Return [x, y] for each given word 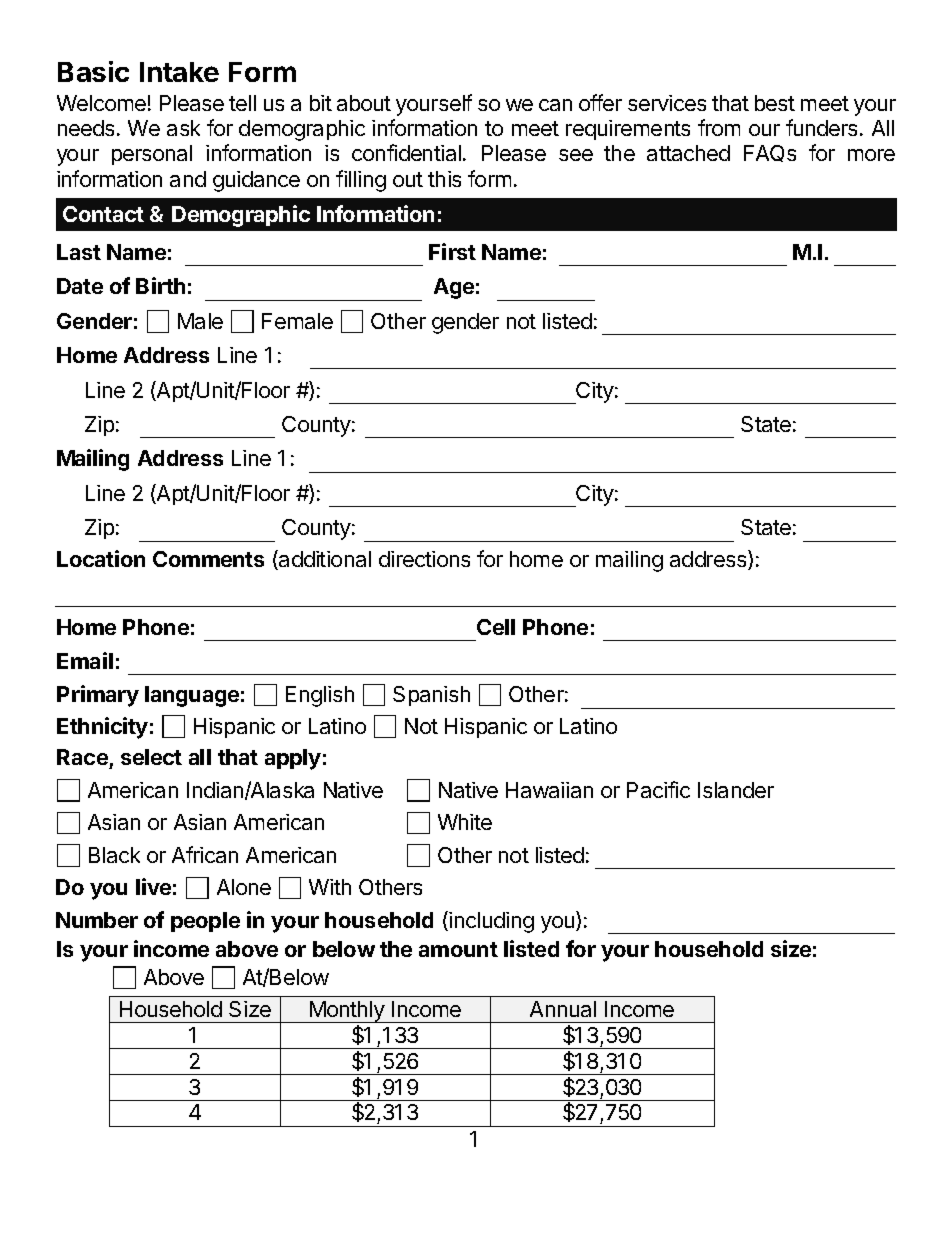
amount [458, 949]
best [775, 103]
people [205, 922]
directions [424, 559]
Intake [179, 72]
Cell [496, 627]
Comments [208, 559]
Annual [563, 1009]
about [364, 103]
